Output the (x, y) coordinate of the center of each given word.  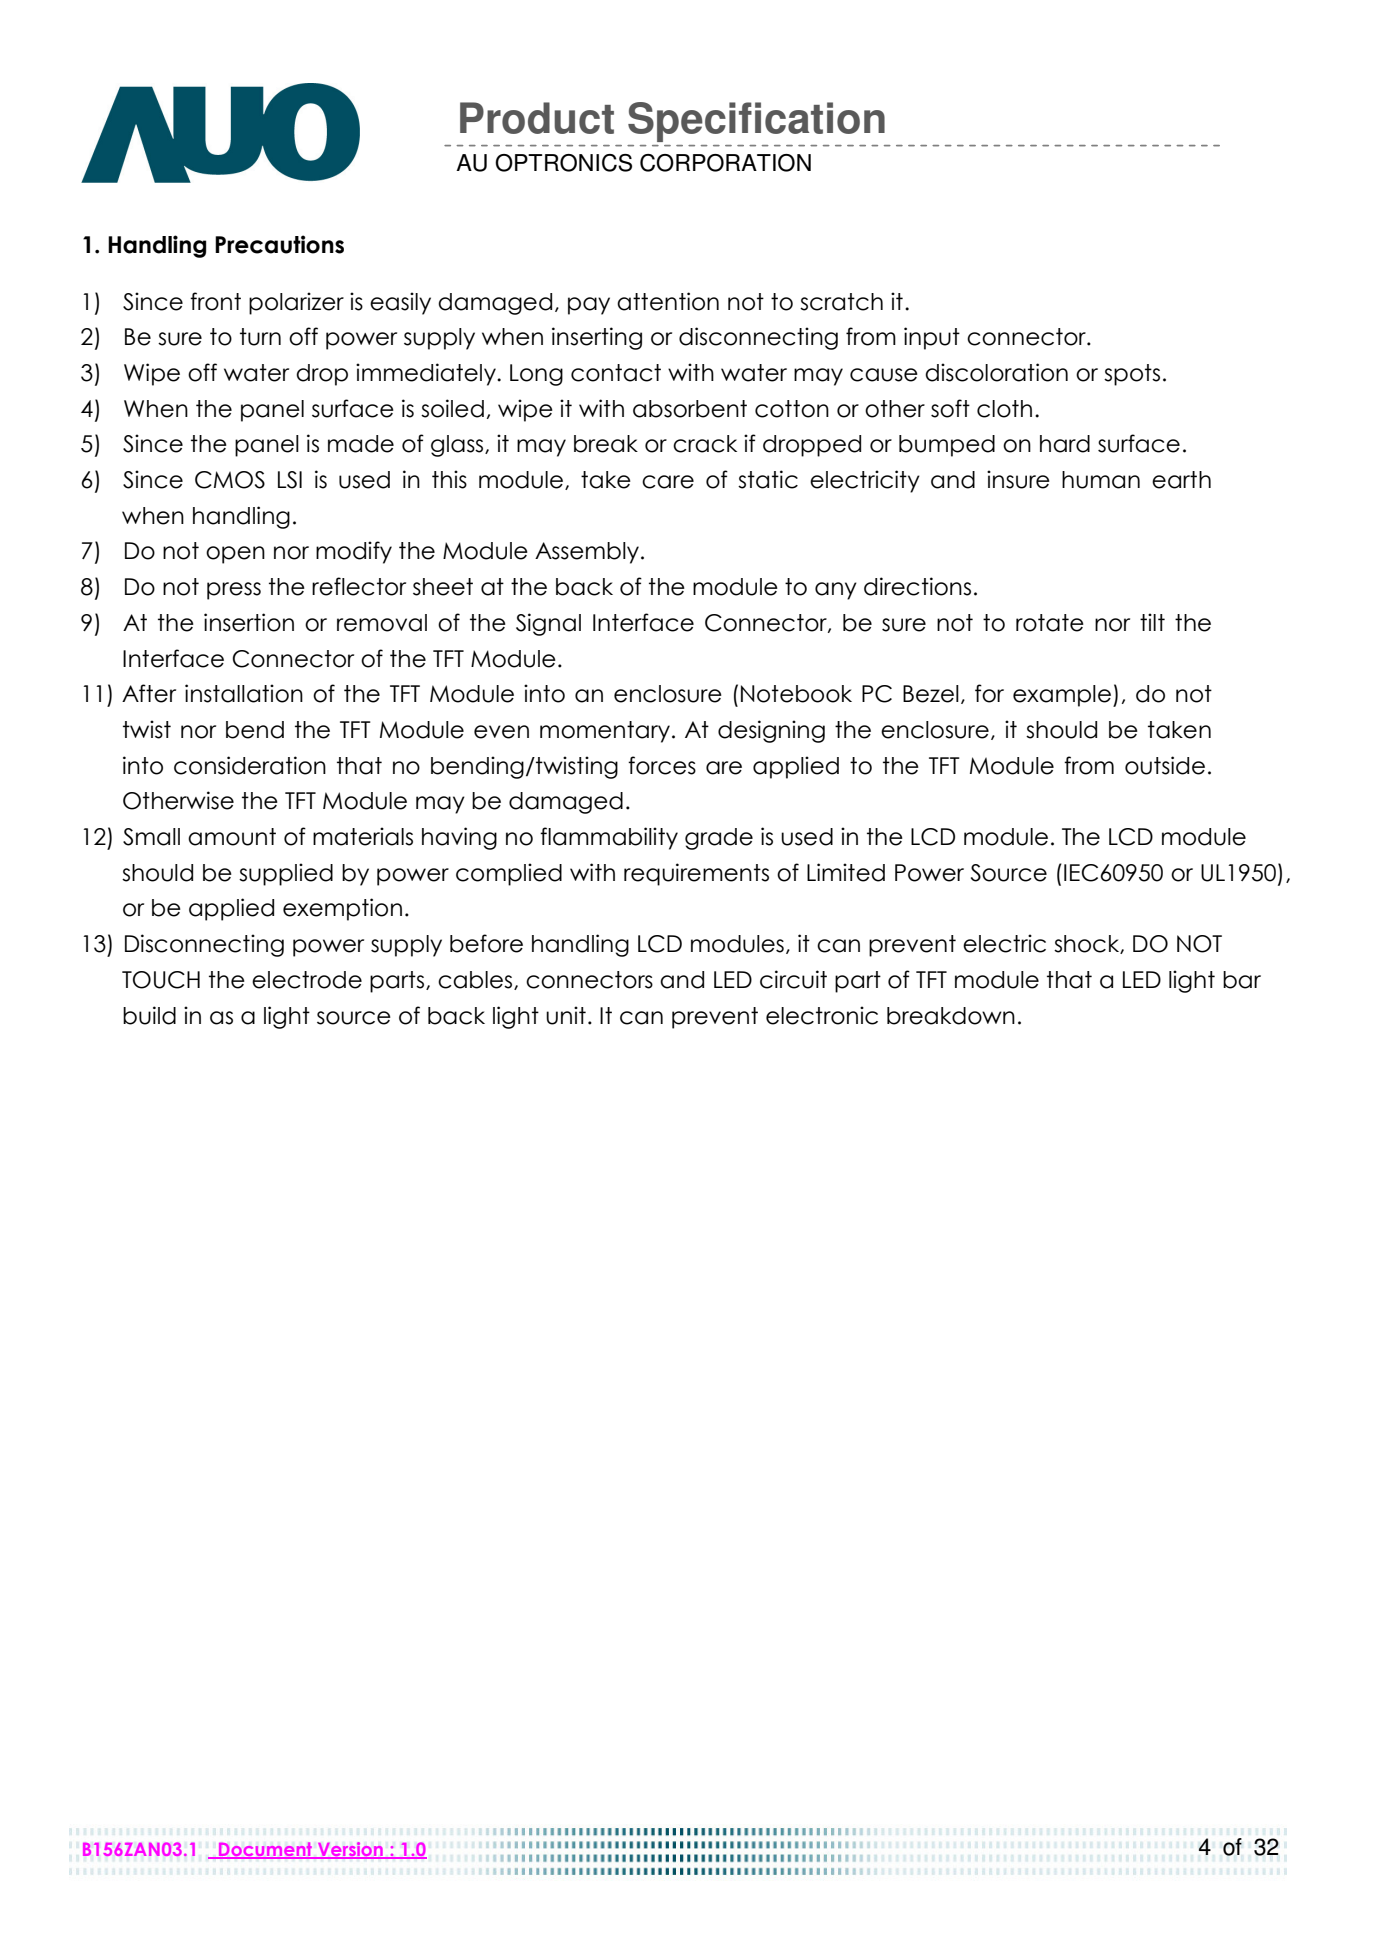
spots (1132, 375)
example (1062, 696)
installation (244, 693)
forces (662, 765)
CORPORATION (725, 163)
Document (266, 1850)
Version (350, 1850)
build (149, 1015)
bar (1242, 980)
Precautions (279, 244)
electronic (822, 1015)
